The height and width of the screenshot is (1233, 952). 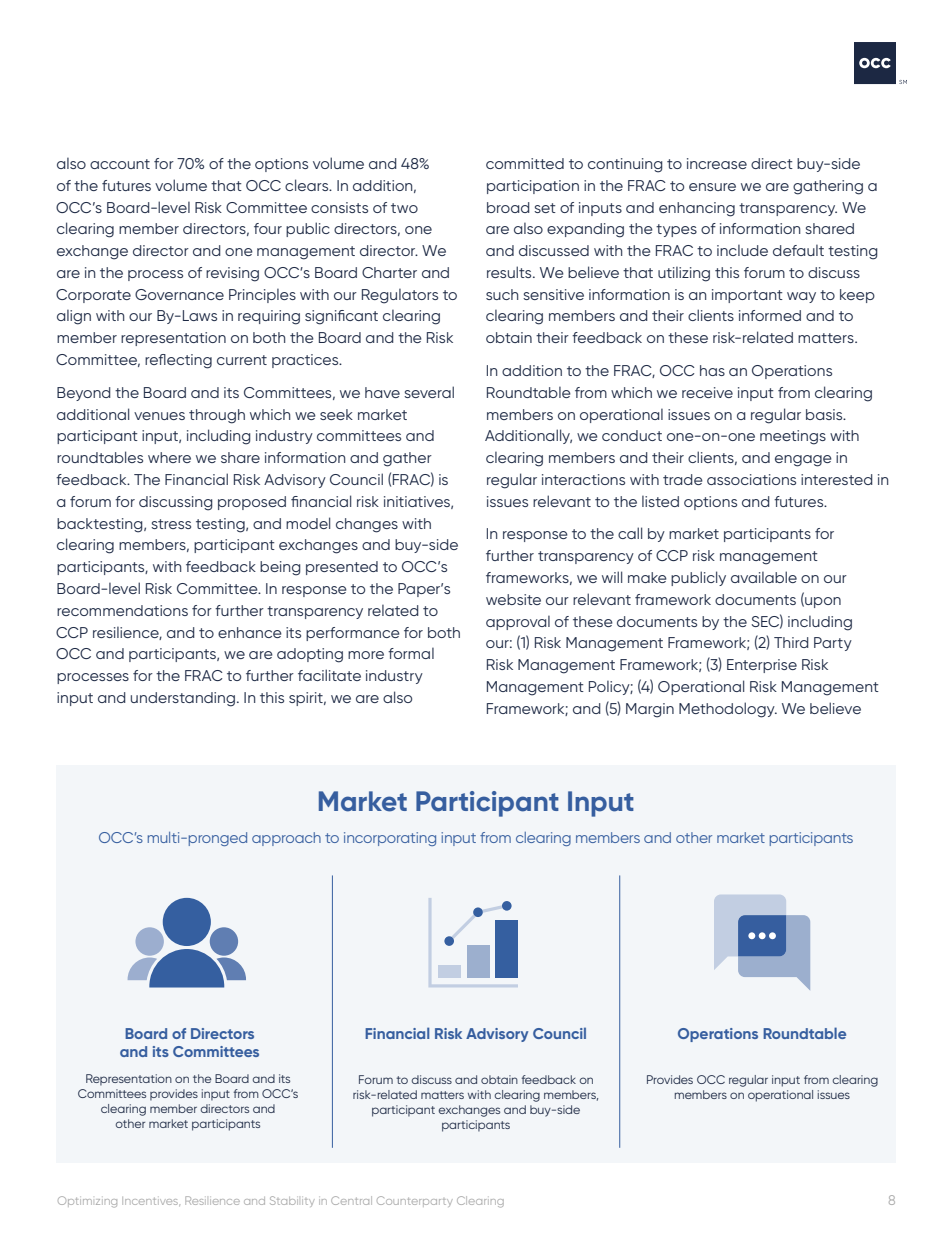 What do you see at coordinates (120, 164) in the screenshot?
I see `account` at bounding box center [120, 164].
